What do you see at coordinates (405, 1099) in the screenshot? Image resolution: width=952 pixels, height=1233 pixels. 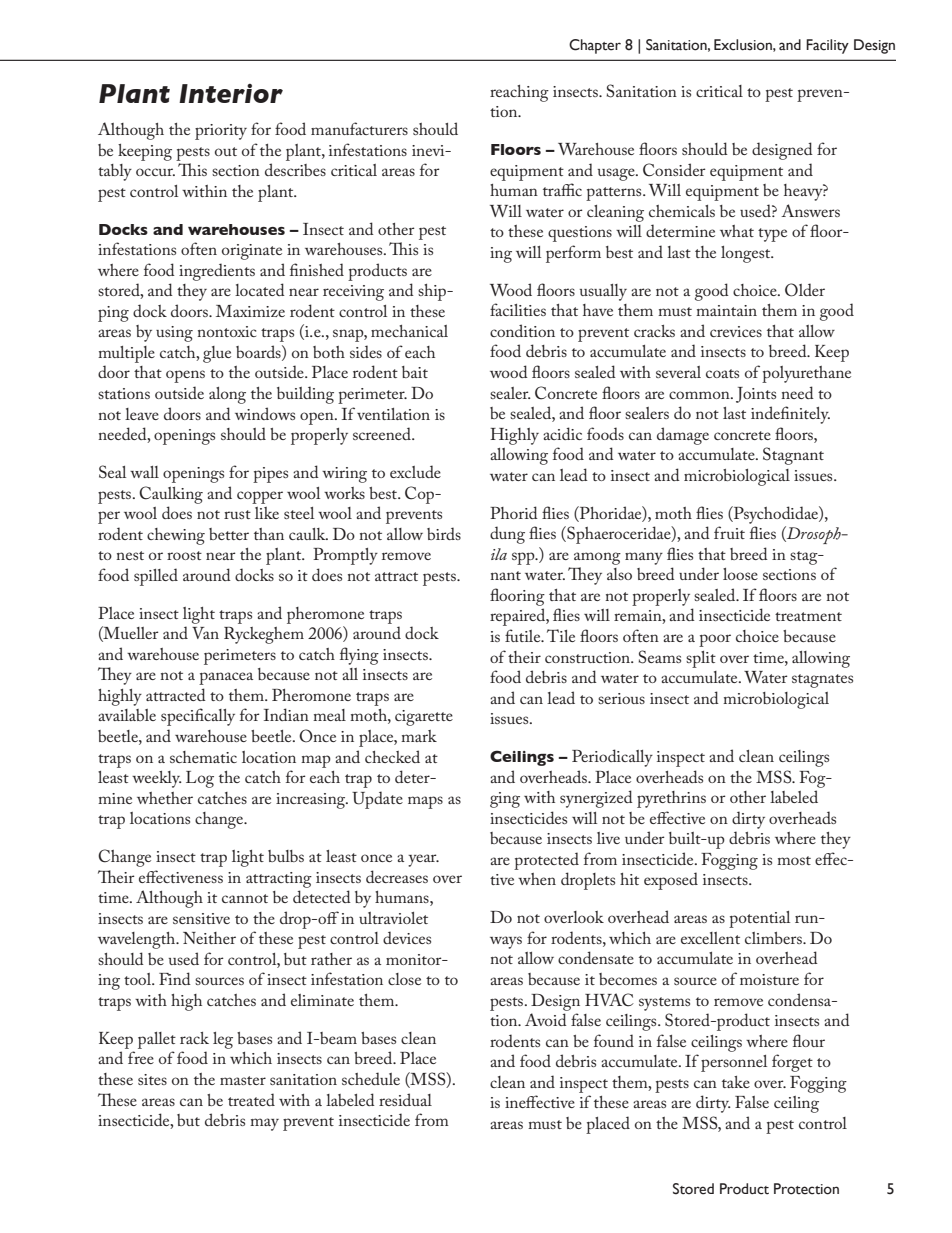 I see `residual` at bounding box center [405, 1099].
